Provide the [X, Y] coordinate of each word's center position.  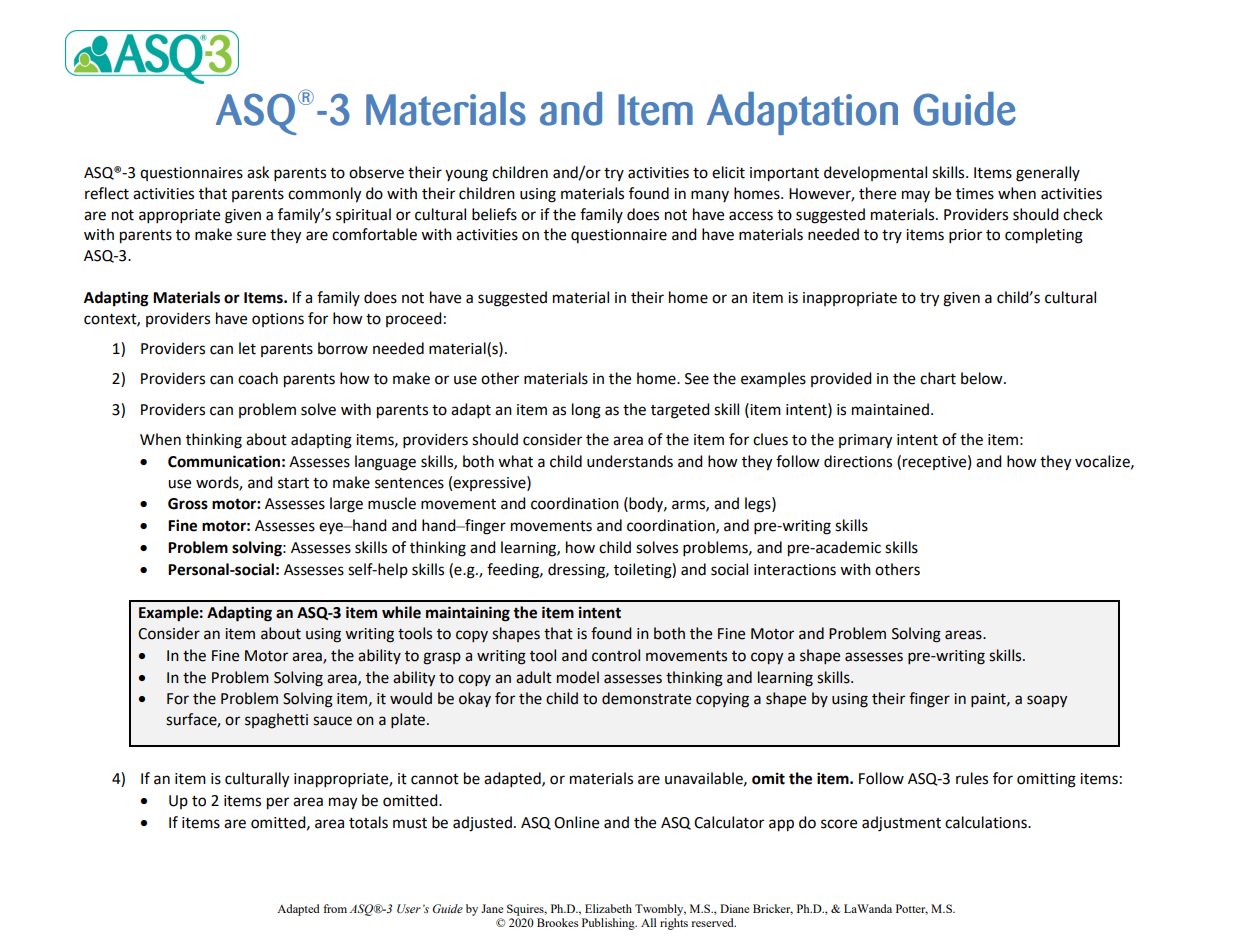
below [983, 378]
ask [258, 172]
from [335, 908]
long [586, 411]
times [975, 194]
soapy [1047, 701]
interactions [795, 570]
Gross [188, 504]
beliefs [494, 214]
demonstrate [646, 698]
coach [258, 378]
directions [858, 461]
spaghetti [276, 721]
